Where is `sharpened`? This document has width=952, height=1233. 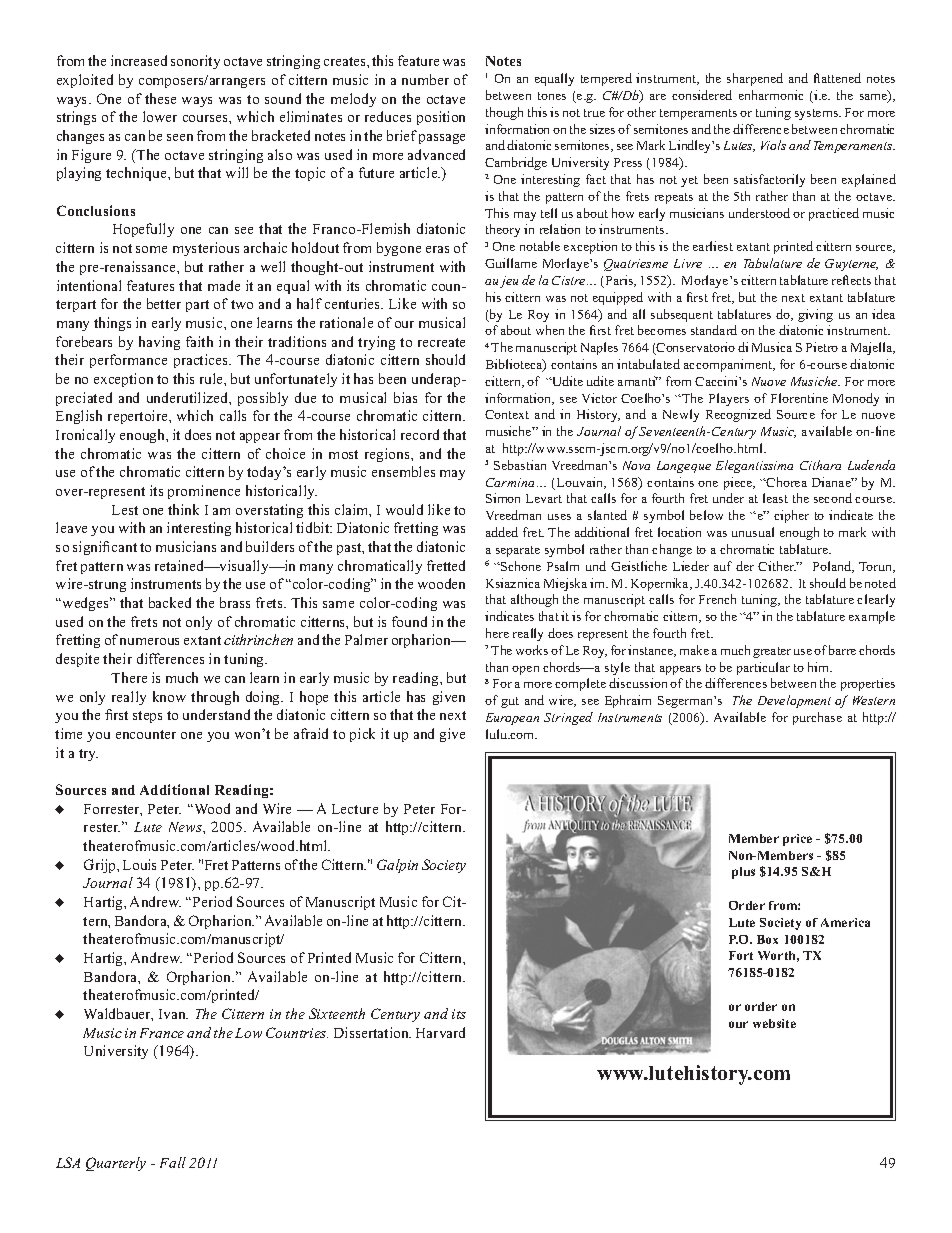
sharpened is located at coordinates (755, 79).
